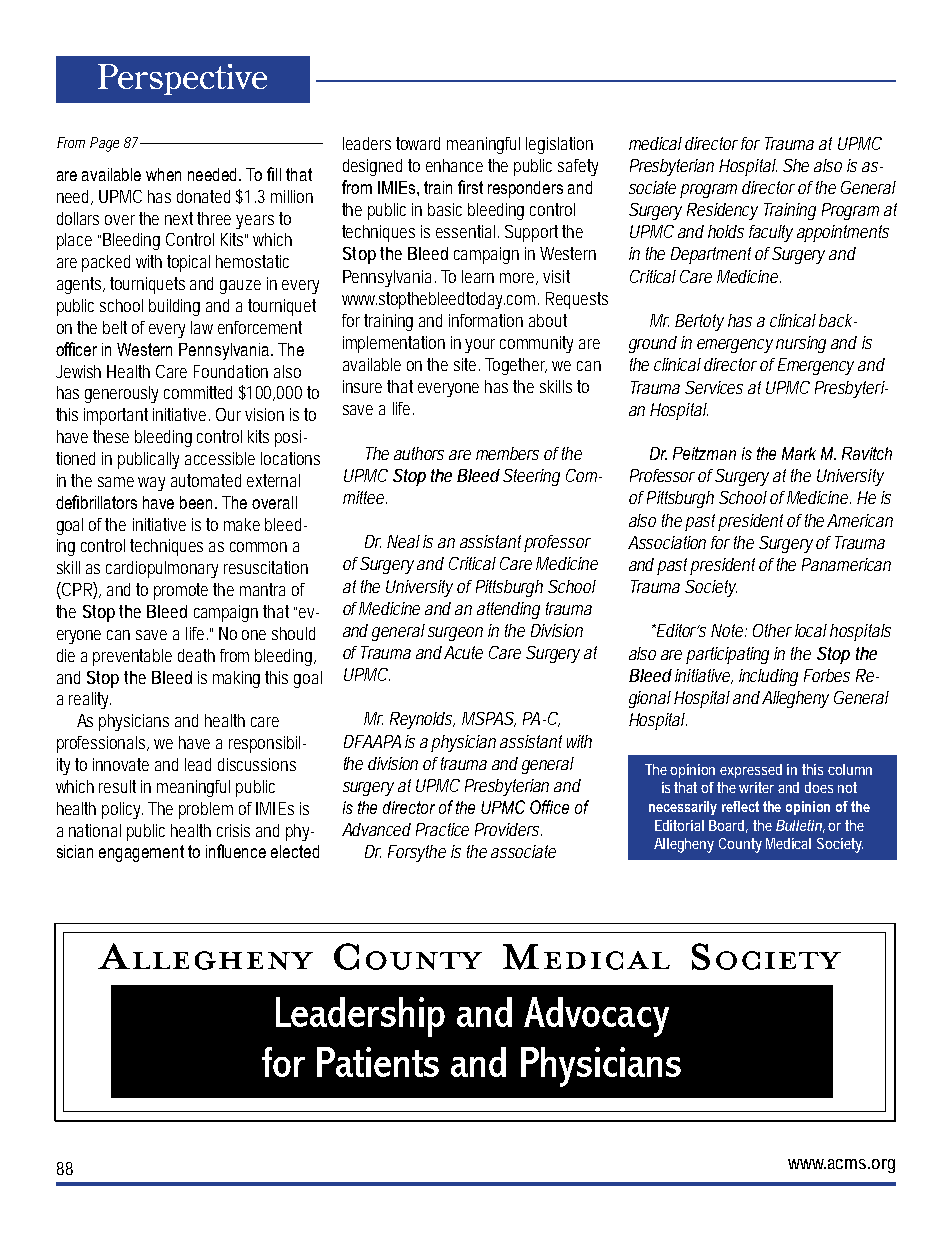 This document has width=952, height=1233. Describe the element at coordinates (121, 764) in the document. I see `innovate` at that location.
